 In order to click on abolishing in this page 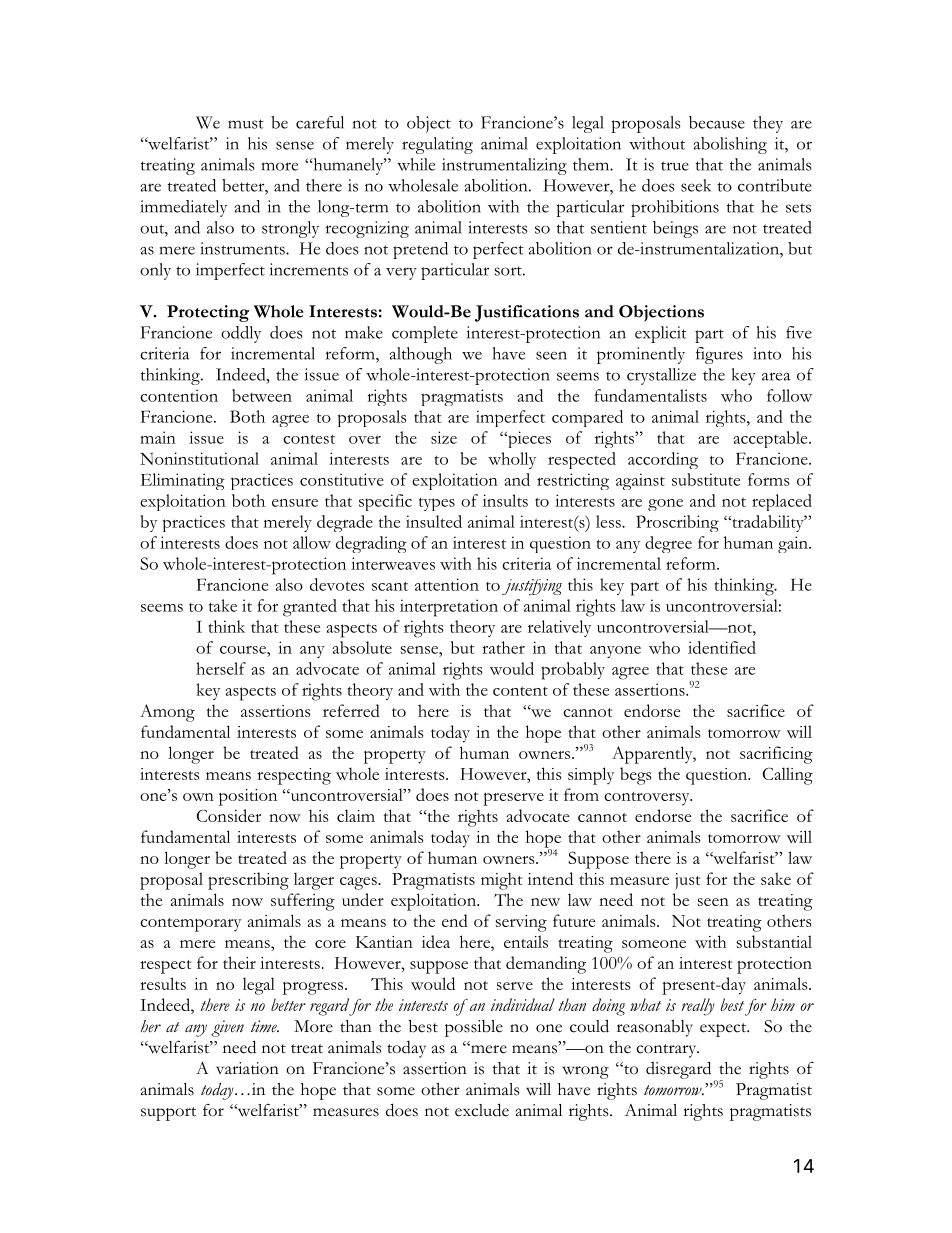, I will do `click(730, 145)`.
